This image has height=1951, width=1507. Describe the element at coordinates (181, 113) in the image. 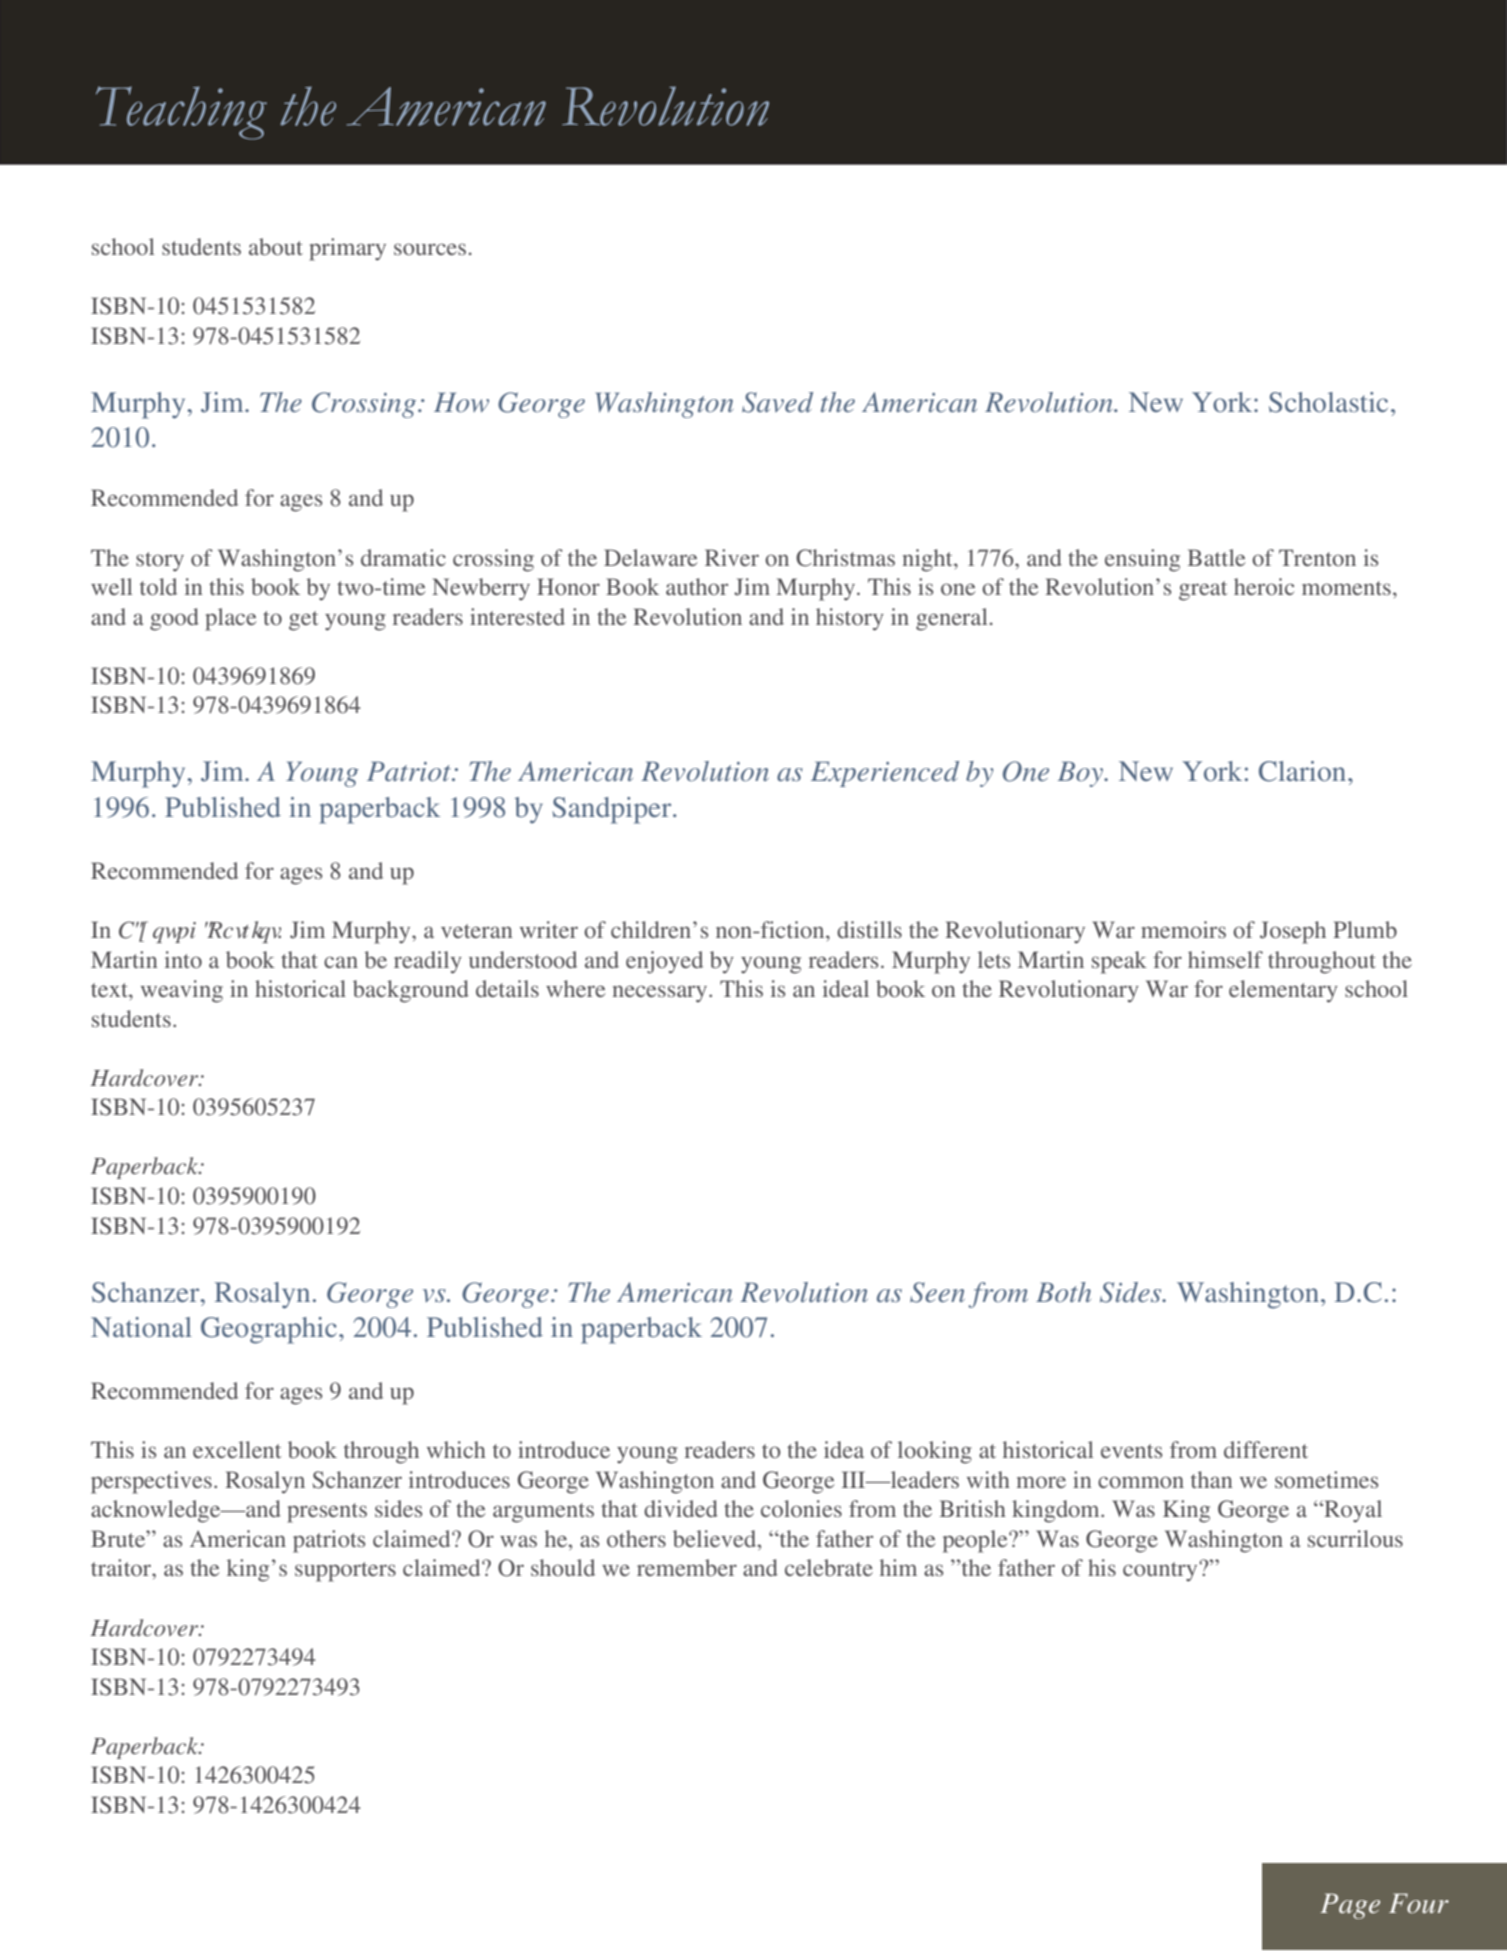

I see `Teaching` at that location.
